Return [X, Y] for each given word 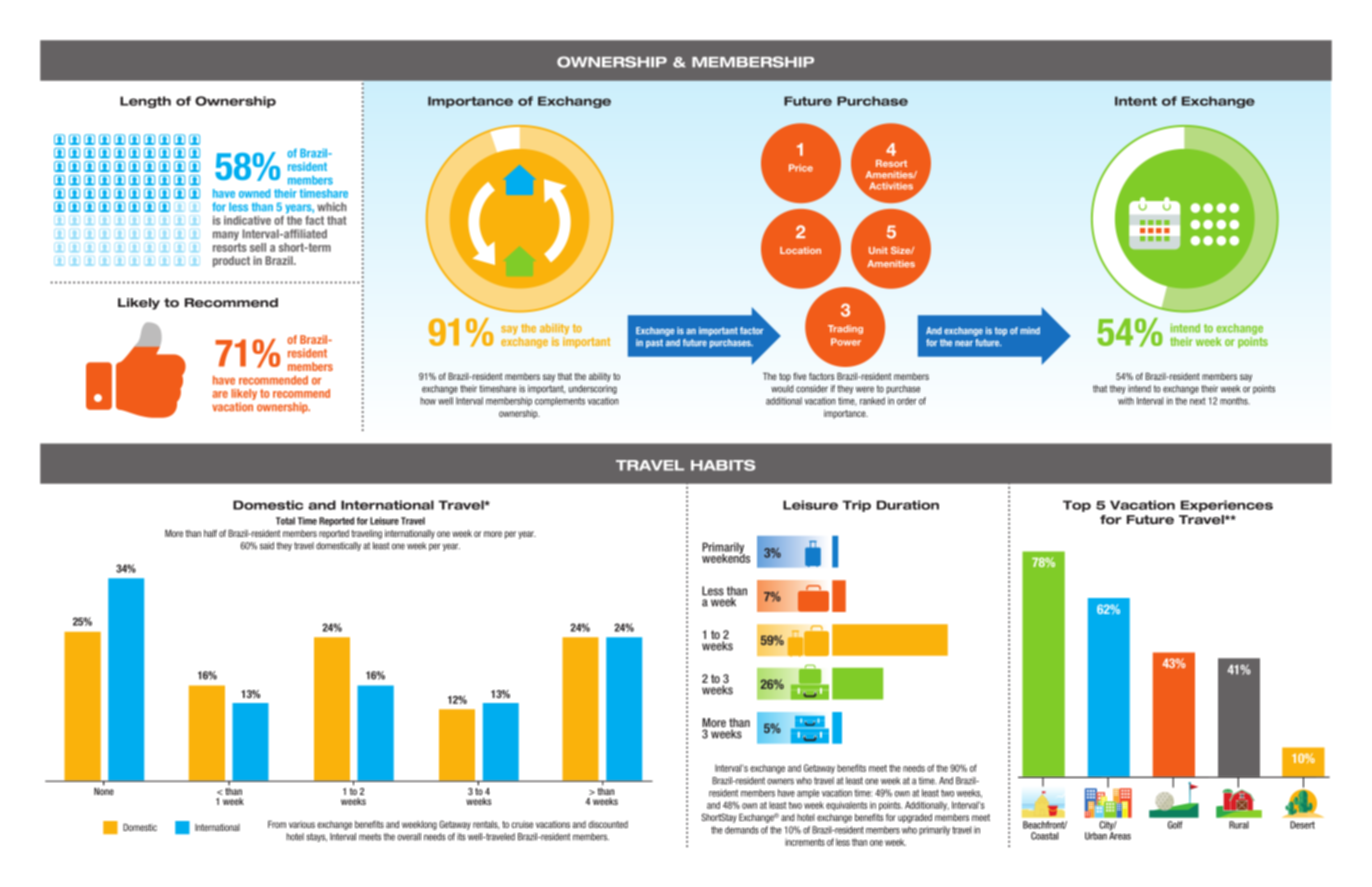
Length [145, 102]
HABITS [723, 465]
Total [285, 521]
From [277, 824]
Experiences [1227, 506]
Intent [1136, 101]
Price [801, 168]
